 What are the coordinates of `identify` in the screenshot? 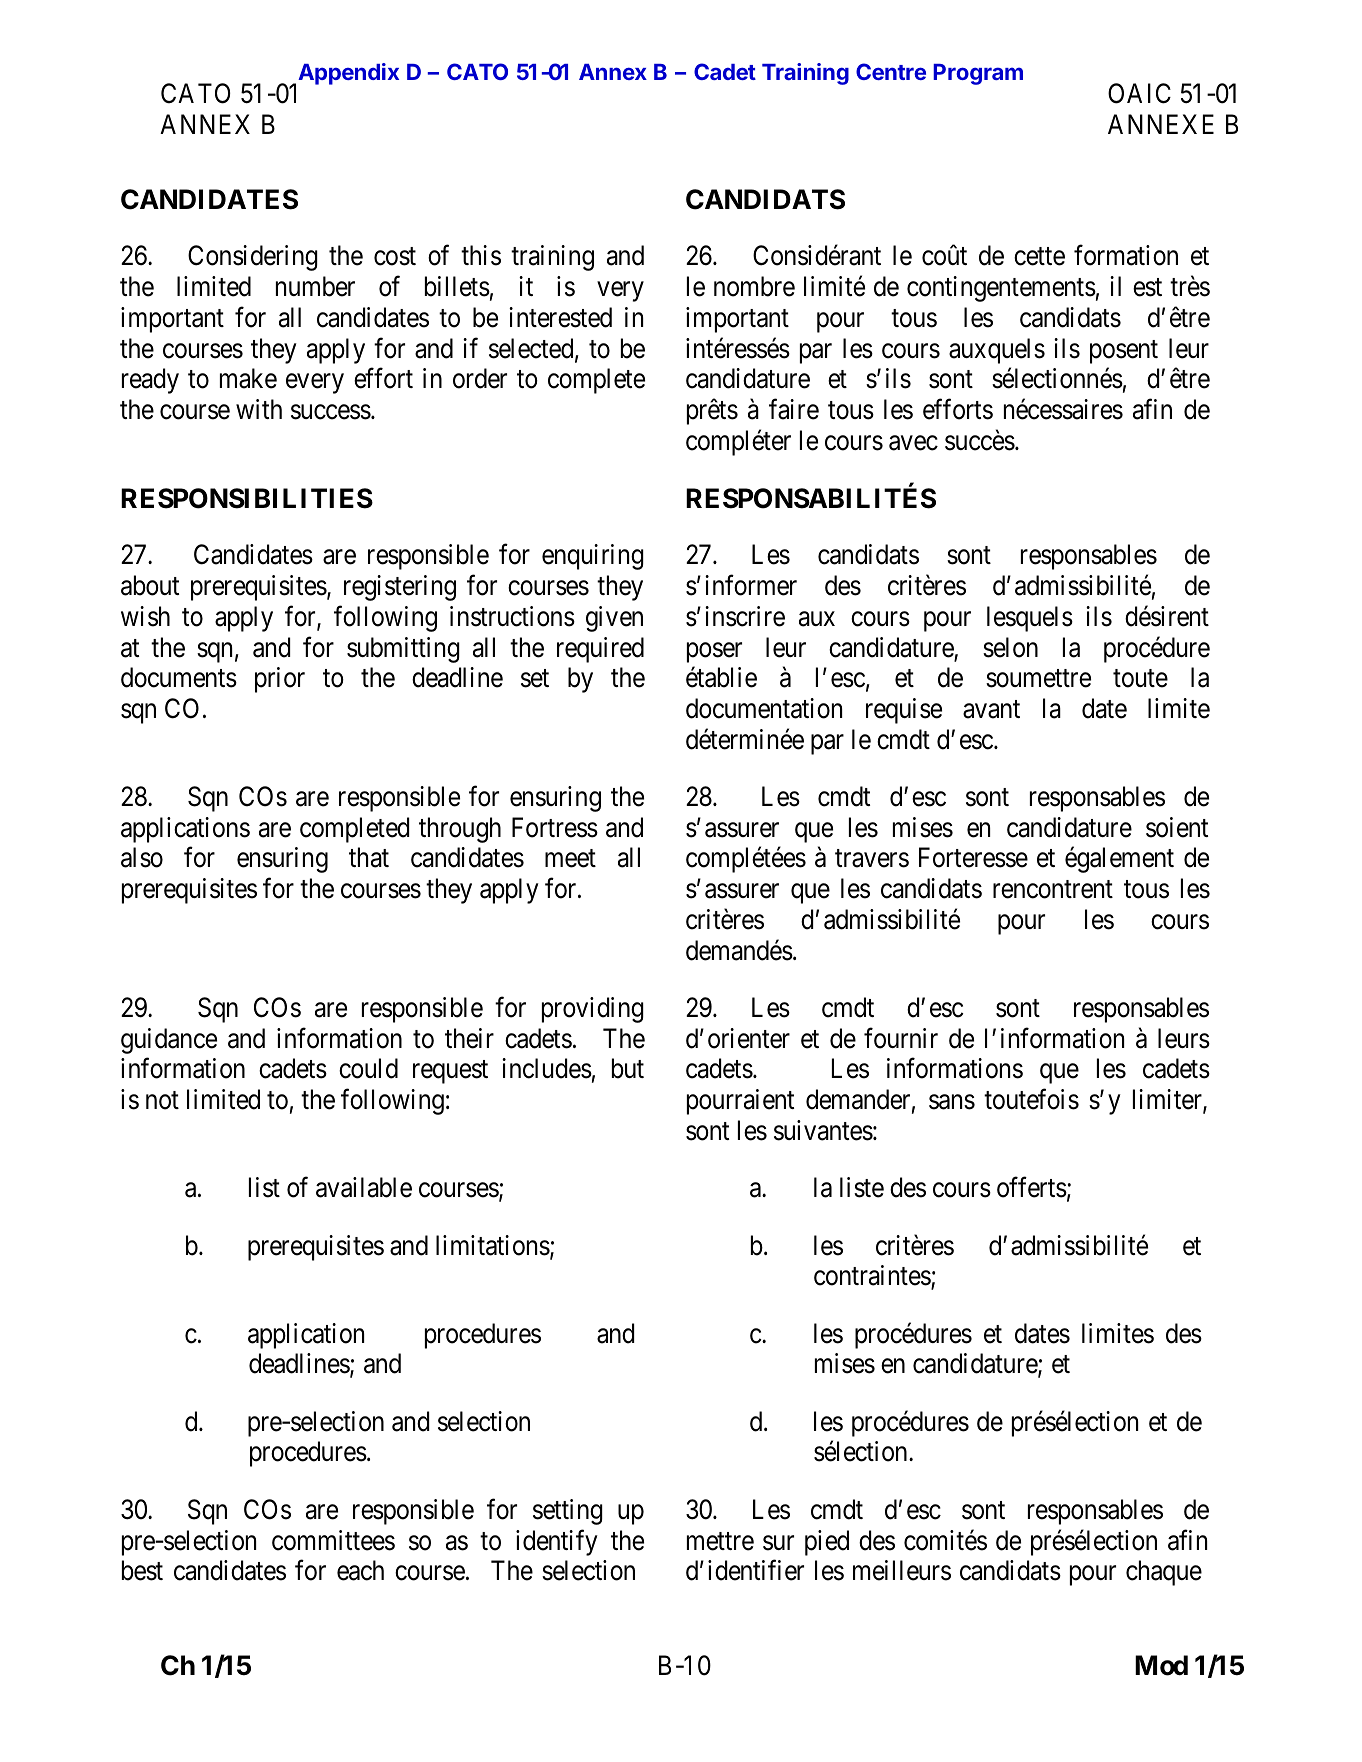 It's located at (557, 1542).
